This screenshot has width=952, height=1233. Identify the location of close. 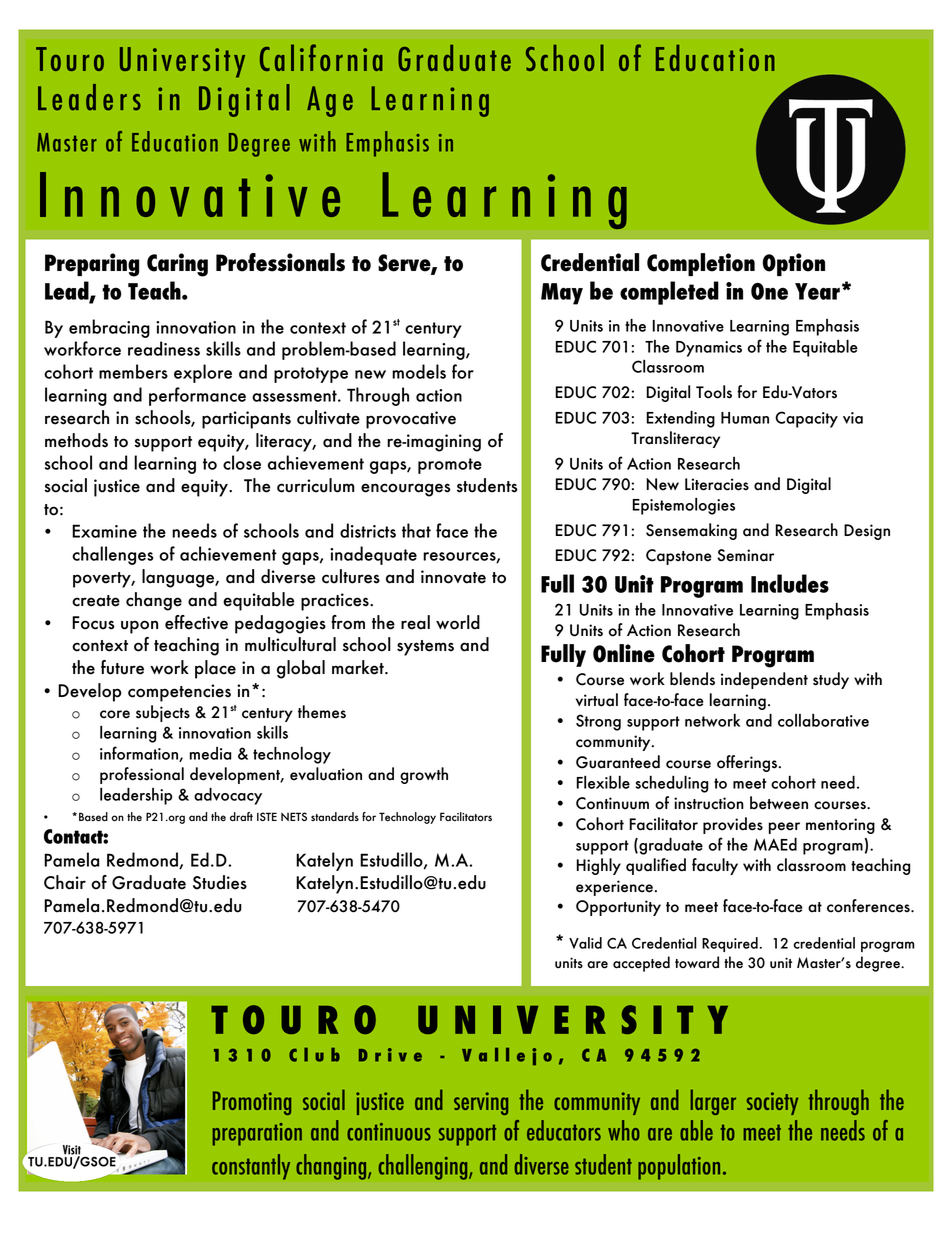
(242, 462).
